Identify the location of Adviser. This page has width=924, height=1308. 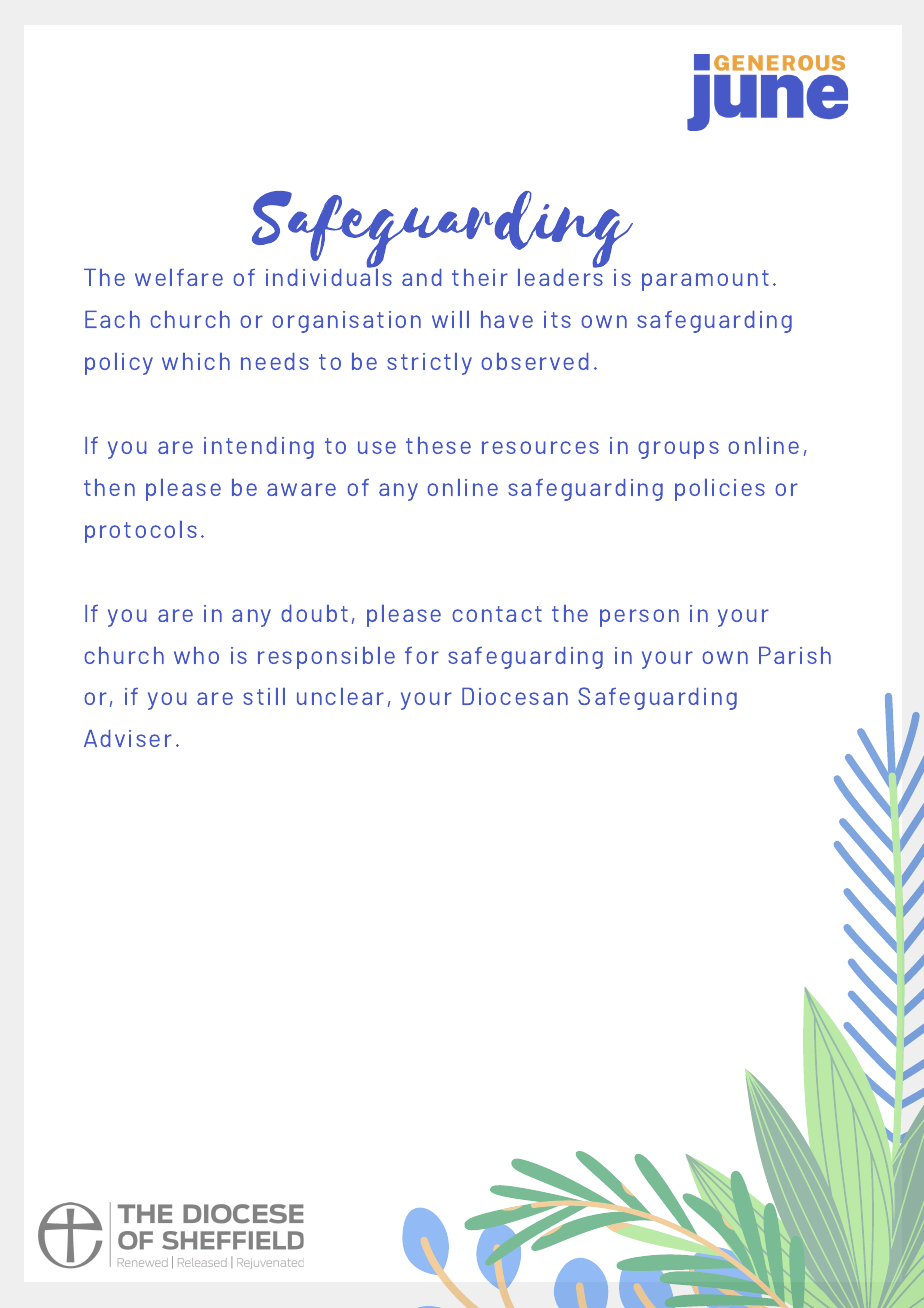
(128, 738).
